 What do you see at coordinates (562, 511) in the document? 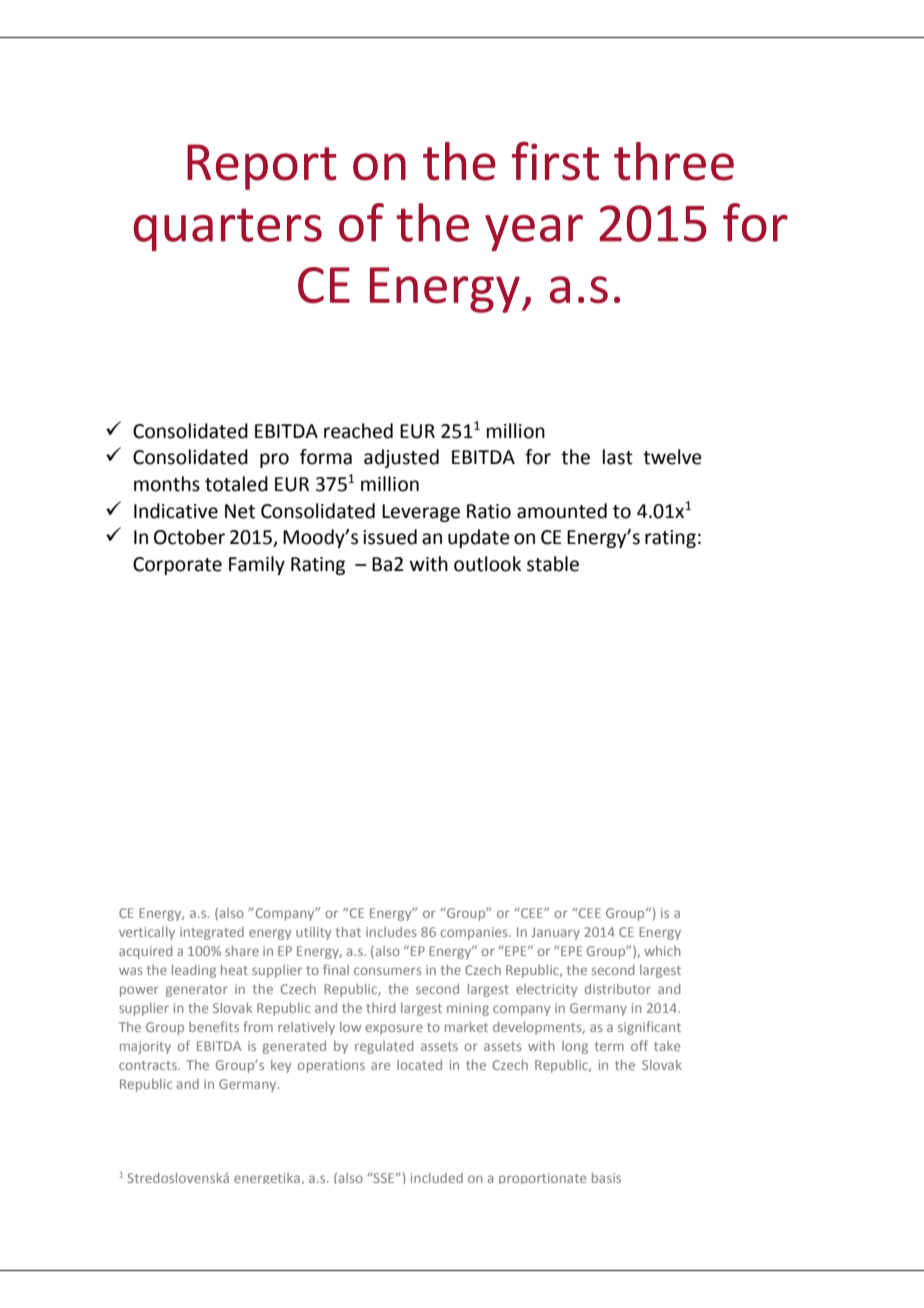
I see `amounted` at bounding box center [562, 511].
